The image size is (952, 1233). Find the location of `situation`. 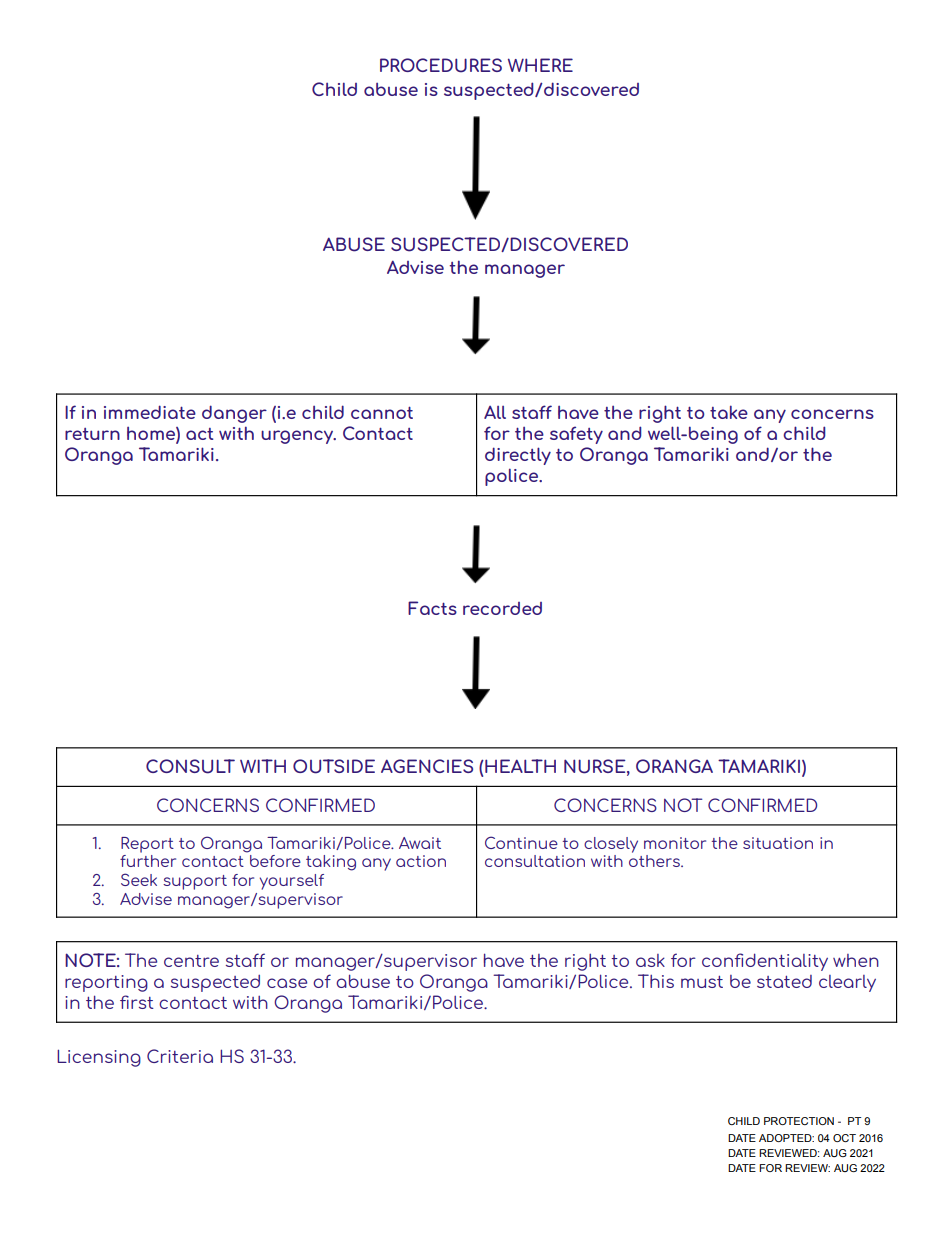

situation is located at coordinates (778, 843).
